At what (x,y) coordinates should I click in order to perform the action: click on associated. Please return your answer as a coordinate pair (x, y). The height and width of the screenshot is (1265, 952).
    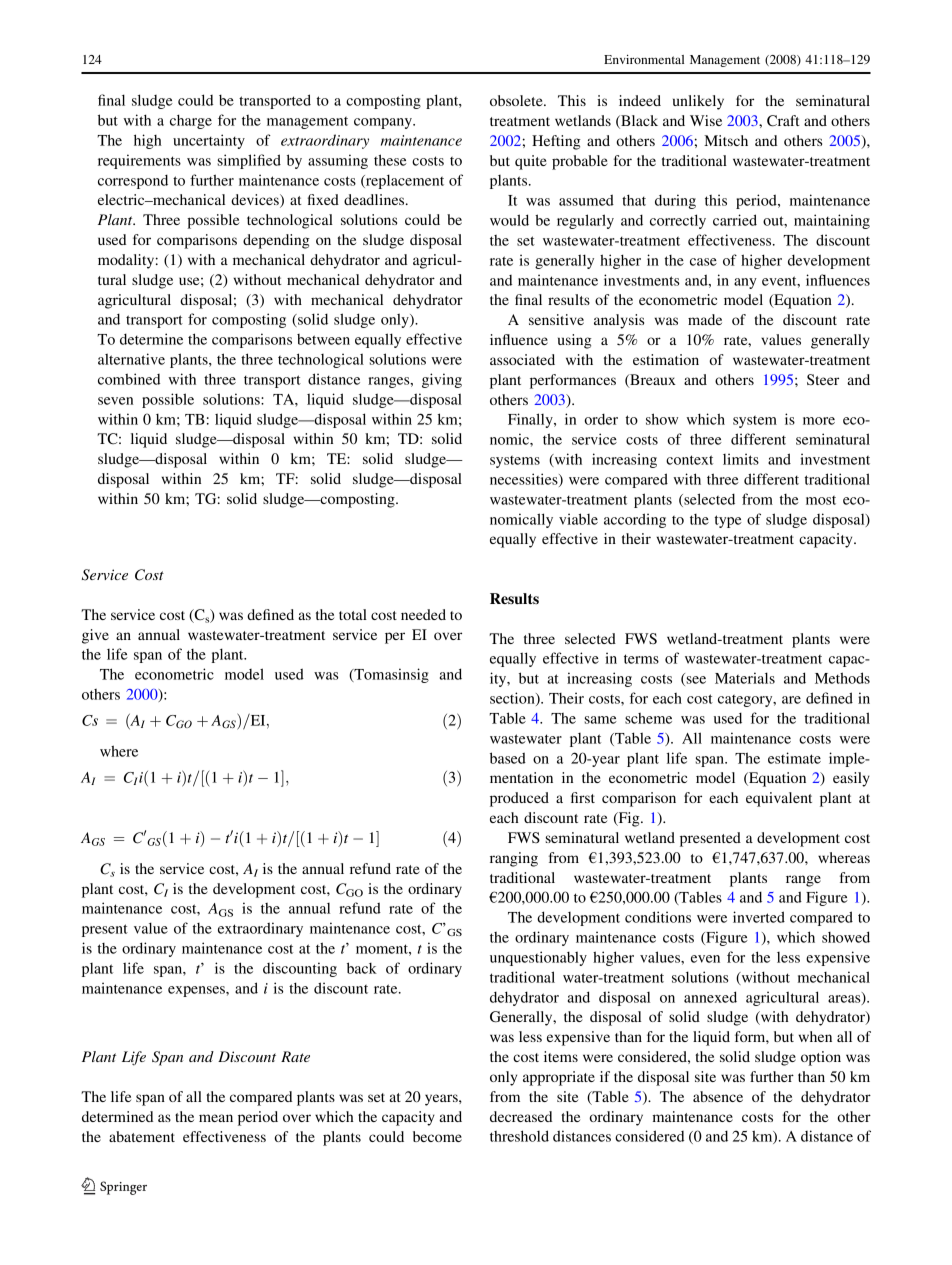
    Looking at the image, I should click on (522, 359).
